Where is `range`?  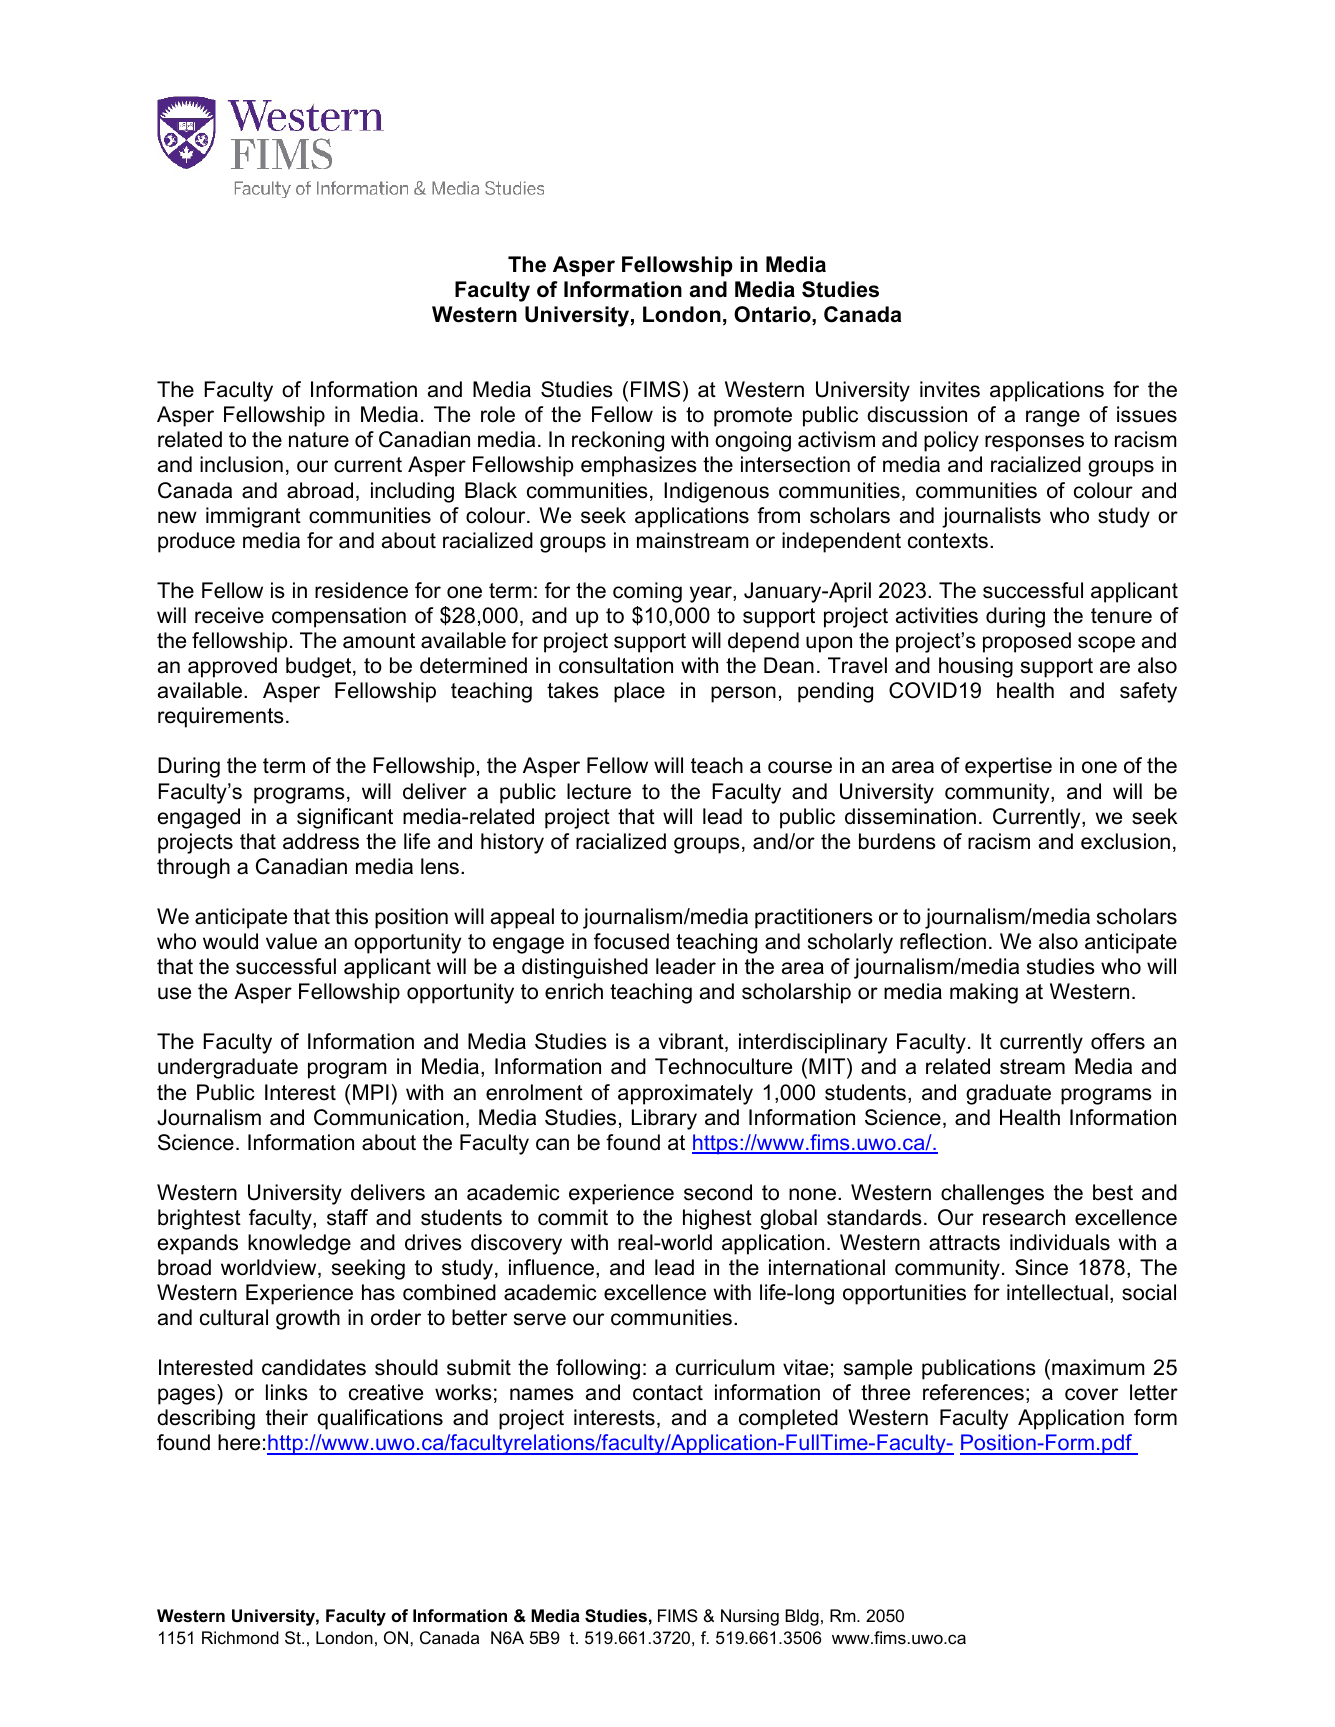
range is located at coordinates (1053, 418).
